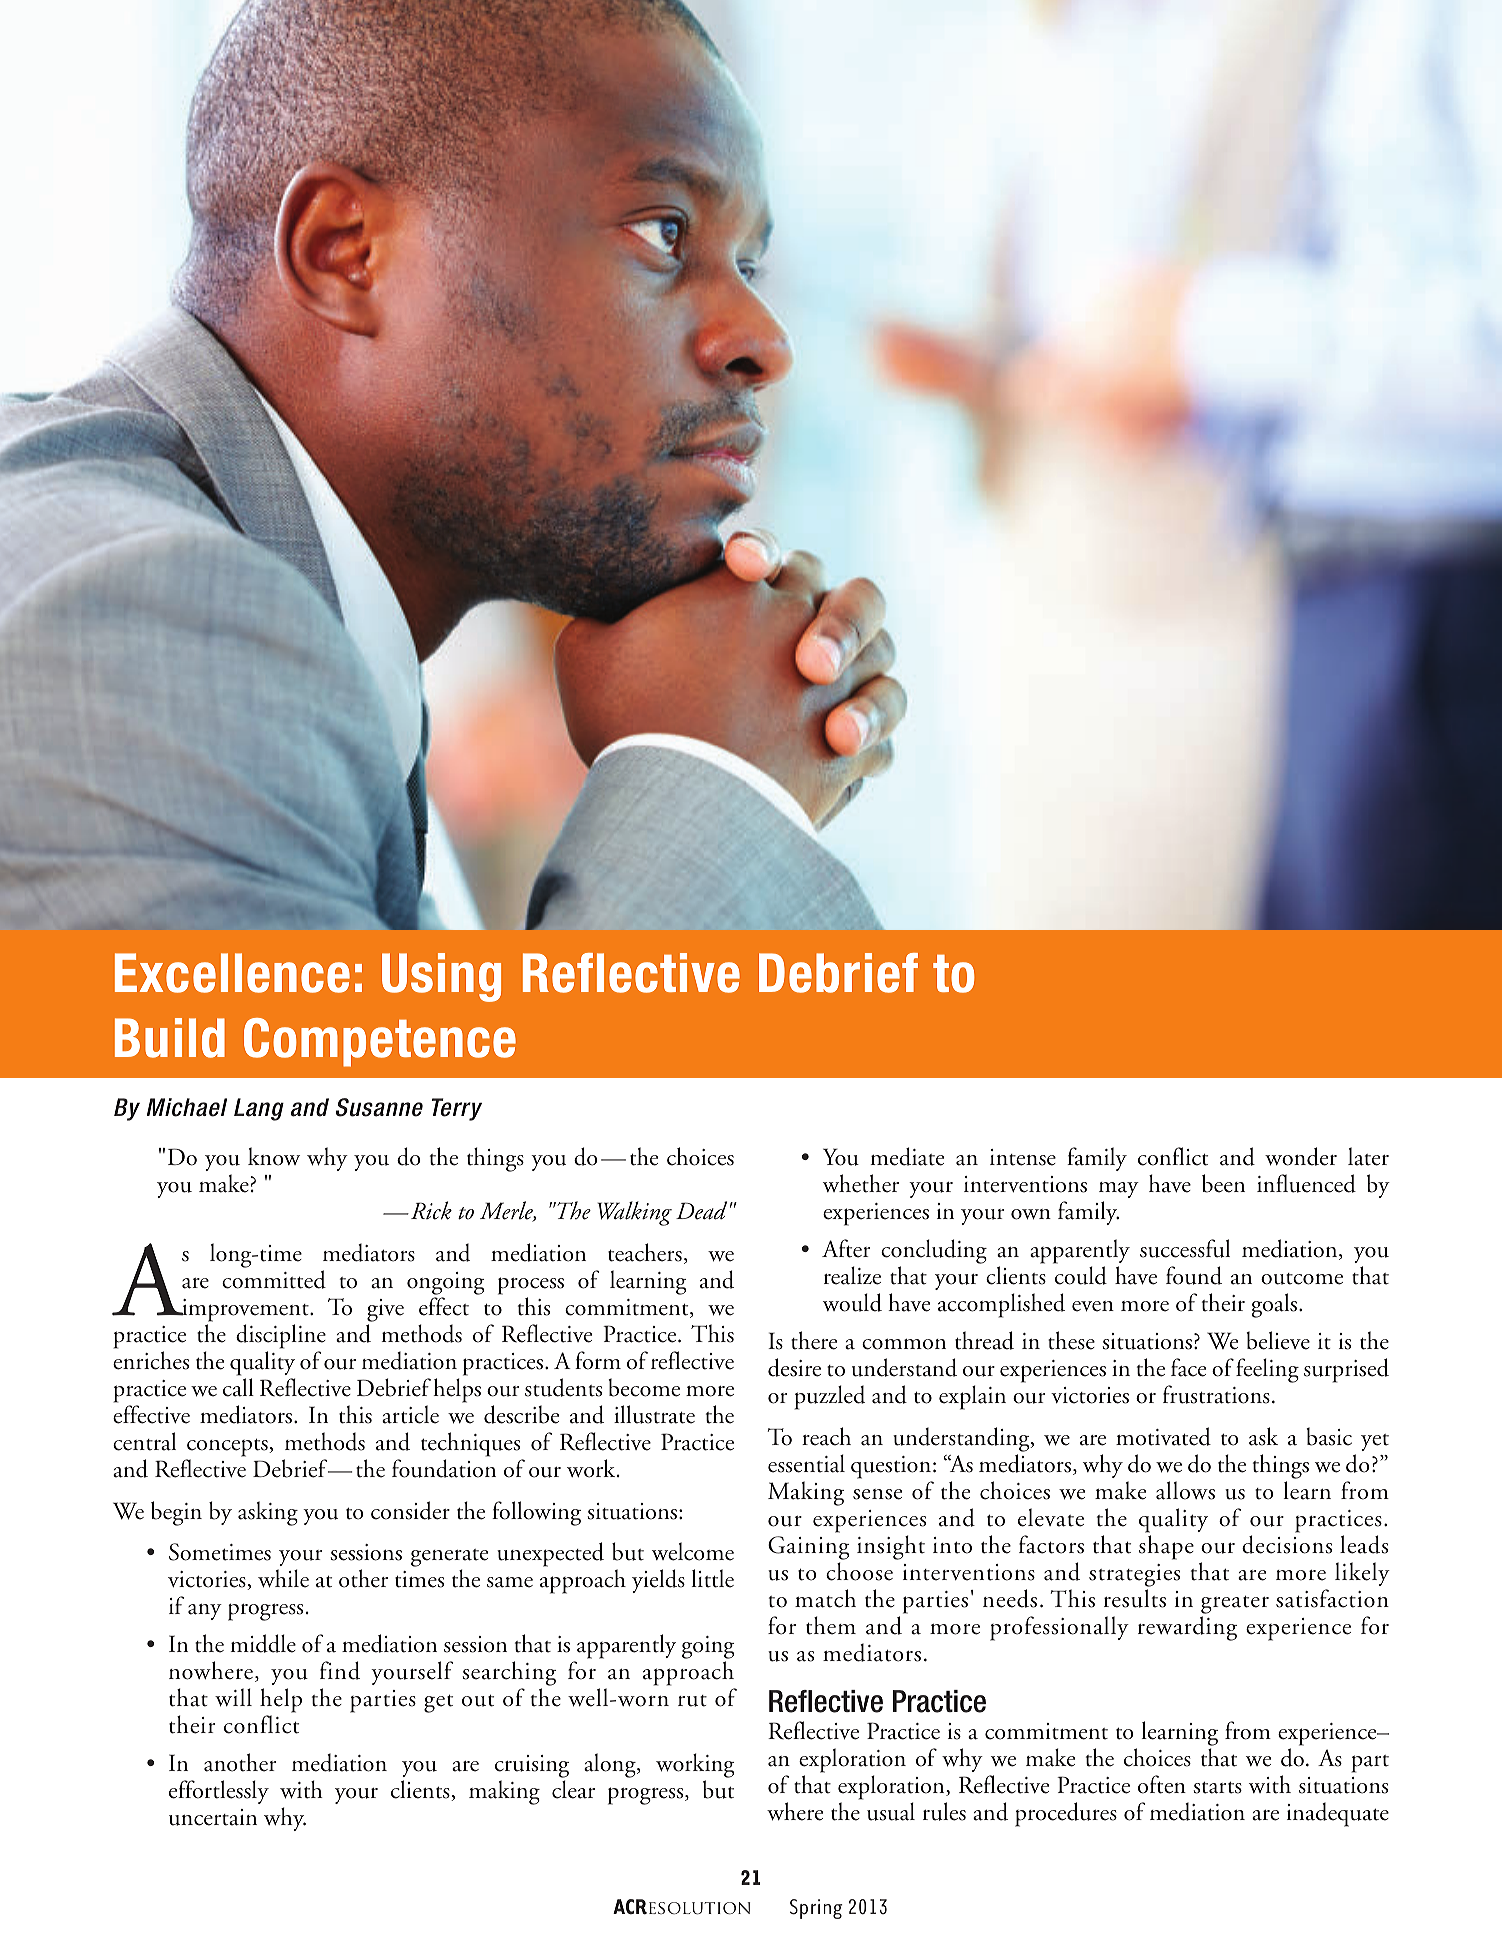 The width and height of the screenshot is (1502, 1944). I want to click on Spring, so click(816, 1909).
